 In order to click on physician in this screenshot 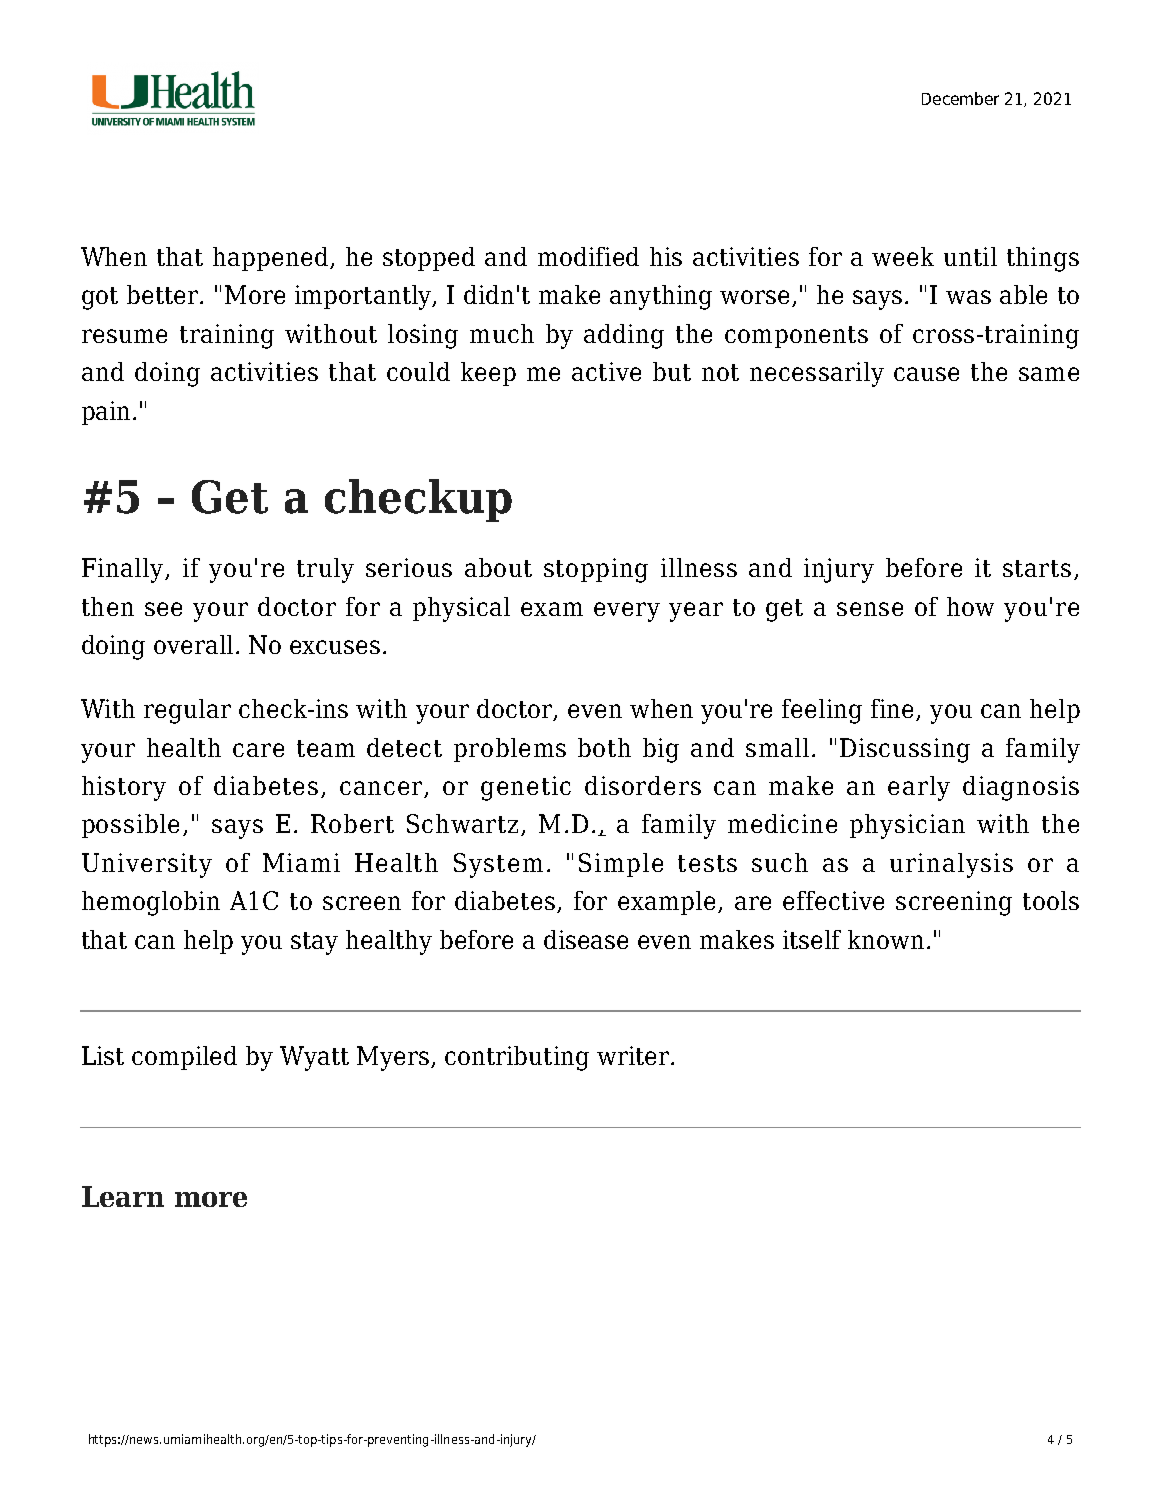, I will do `click(907, 826)`.
